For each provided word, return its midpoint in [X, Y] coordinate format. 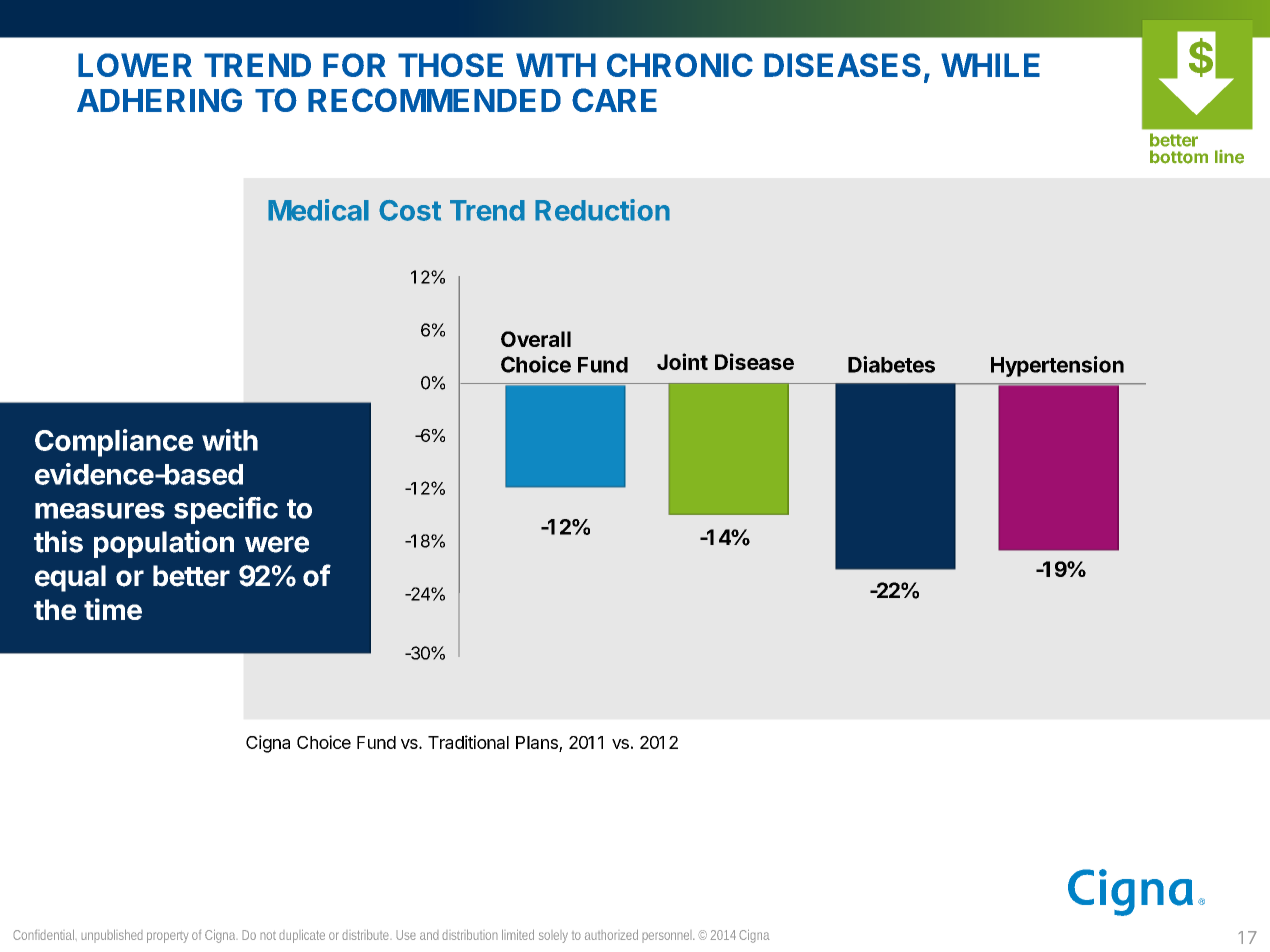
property [168, 937]
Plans [537, 742]
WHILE [990, 65]
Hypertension [1057, 366]
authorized [611, 934]
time [113, 609]
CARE [614, 100]
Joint [682, 361]
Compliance [114, 443]
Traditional [468, 742]
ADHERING [159, 100]
